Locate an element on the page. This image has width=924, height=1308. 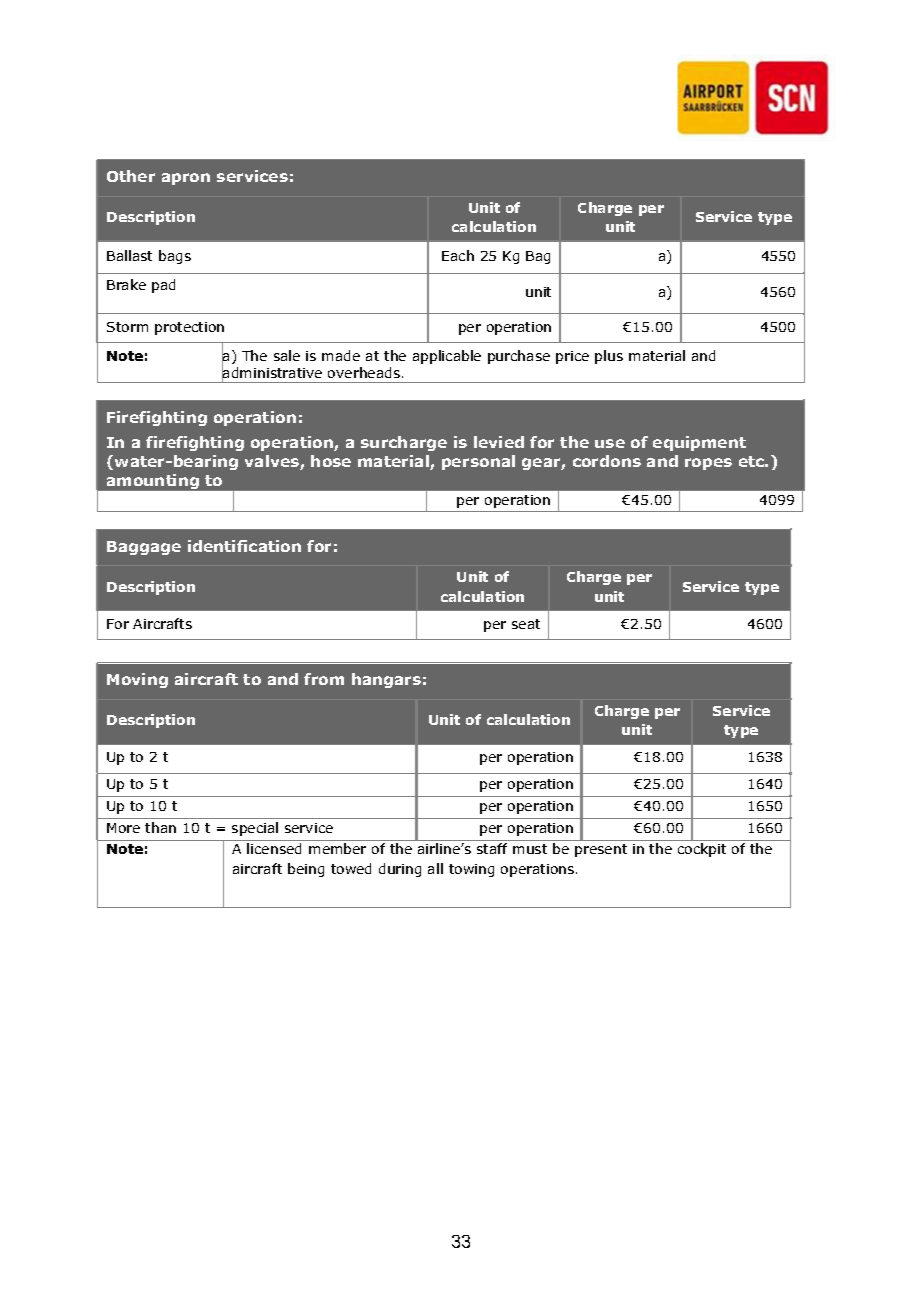
Each is located at coordinates (458, 255).
